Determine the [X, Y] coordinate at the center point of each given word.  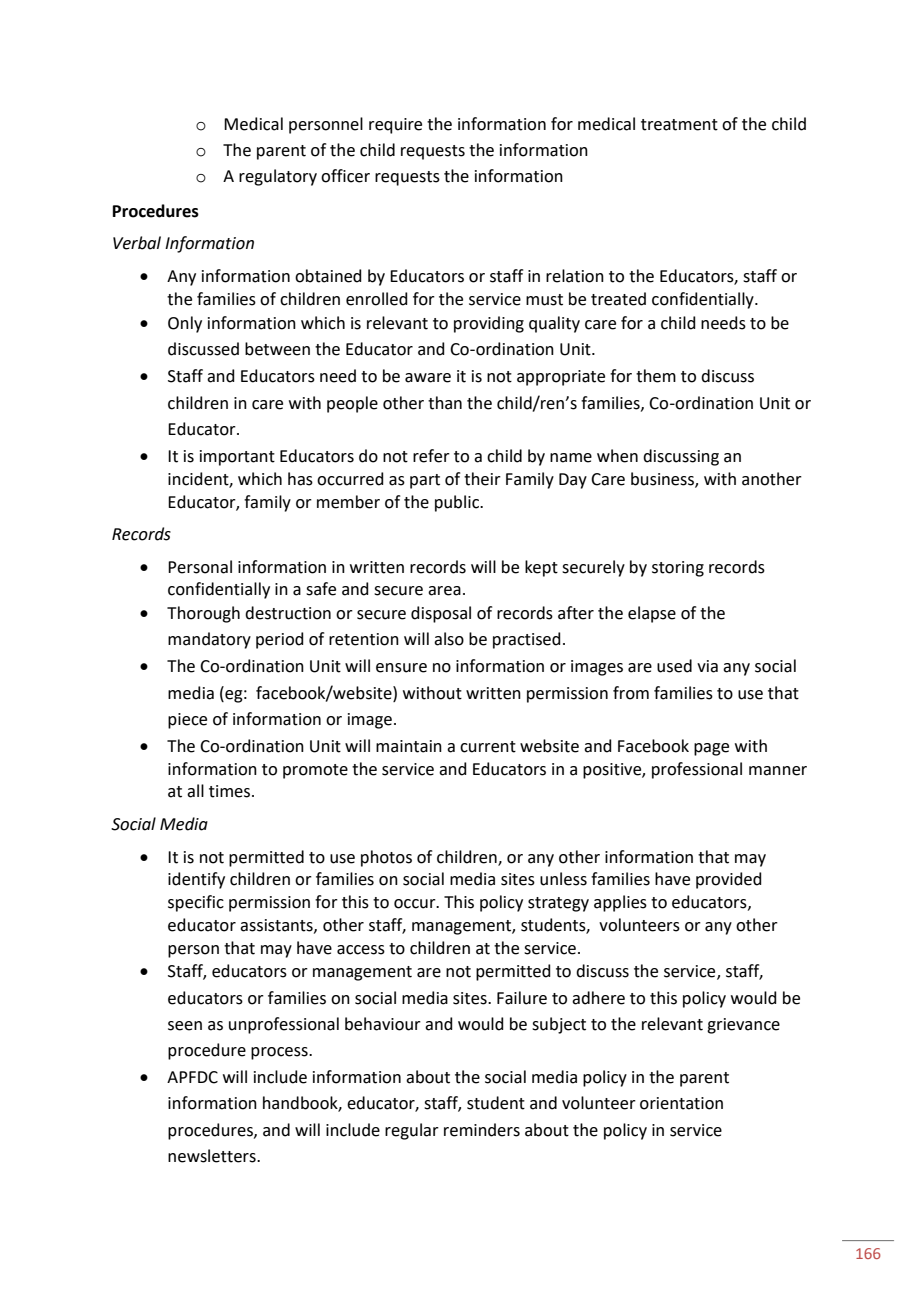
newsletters [213, 1156]
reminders [482, 1130]
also [449, 639]
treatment [679, 125]
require [395, 126]
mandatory [209, 640]
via [707, 666]
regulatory [278, 177]
